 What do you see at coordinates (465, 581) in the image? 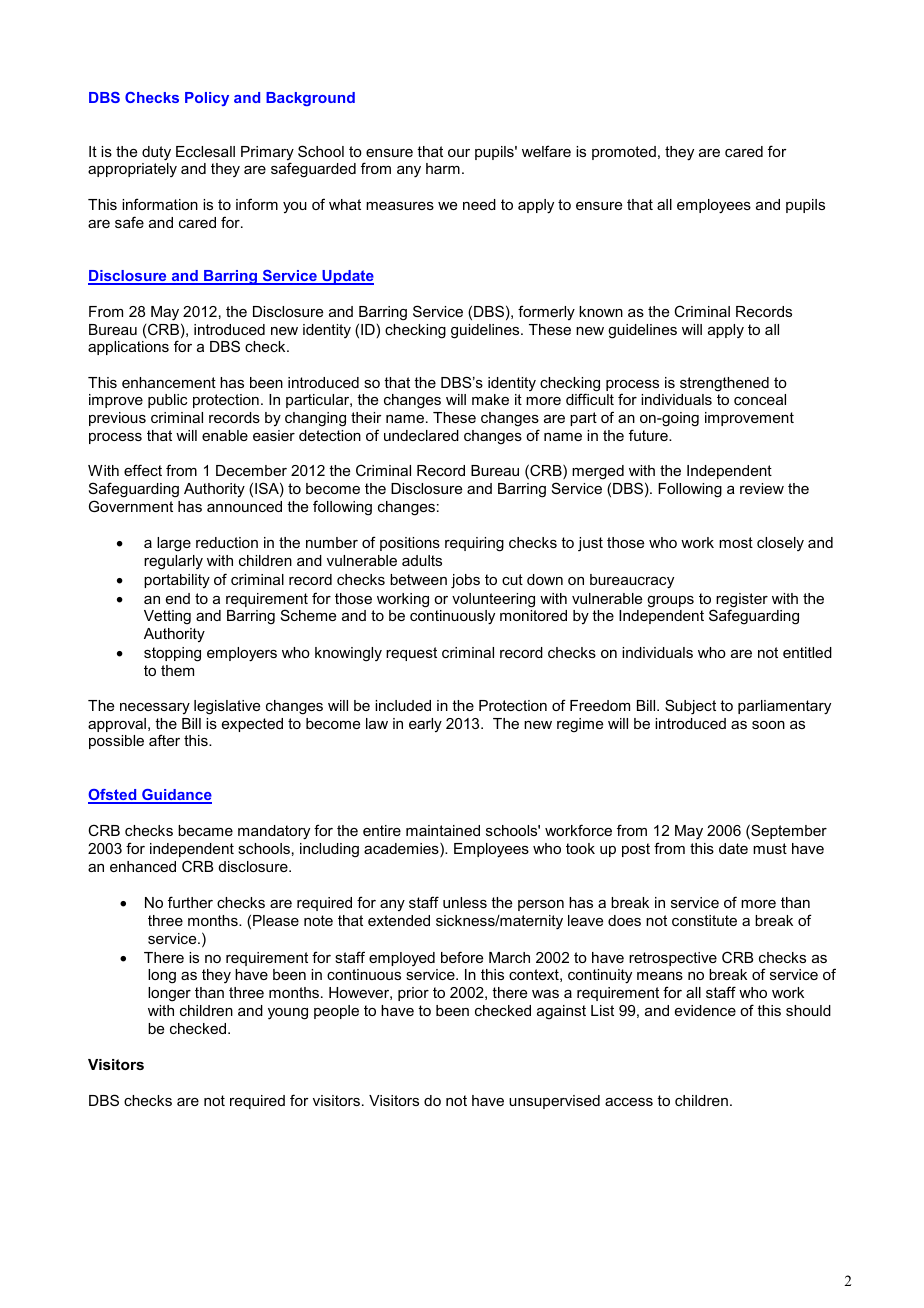
I see `jobs` at bounding box center [465, 581].
